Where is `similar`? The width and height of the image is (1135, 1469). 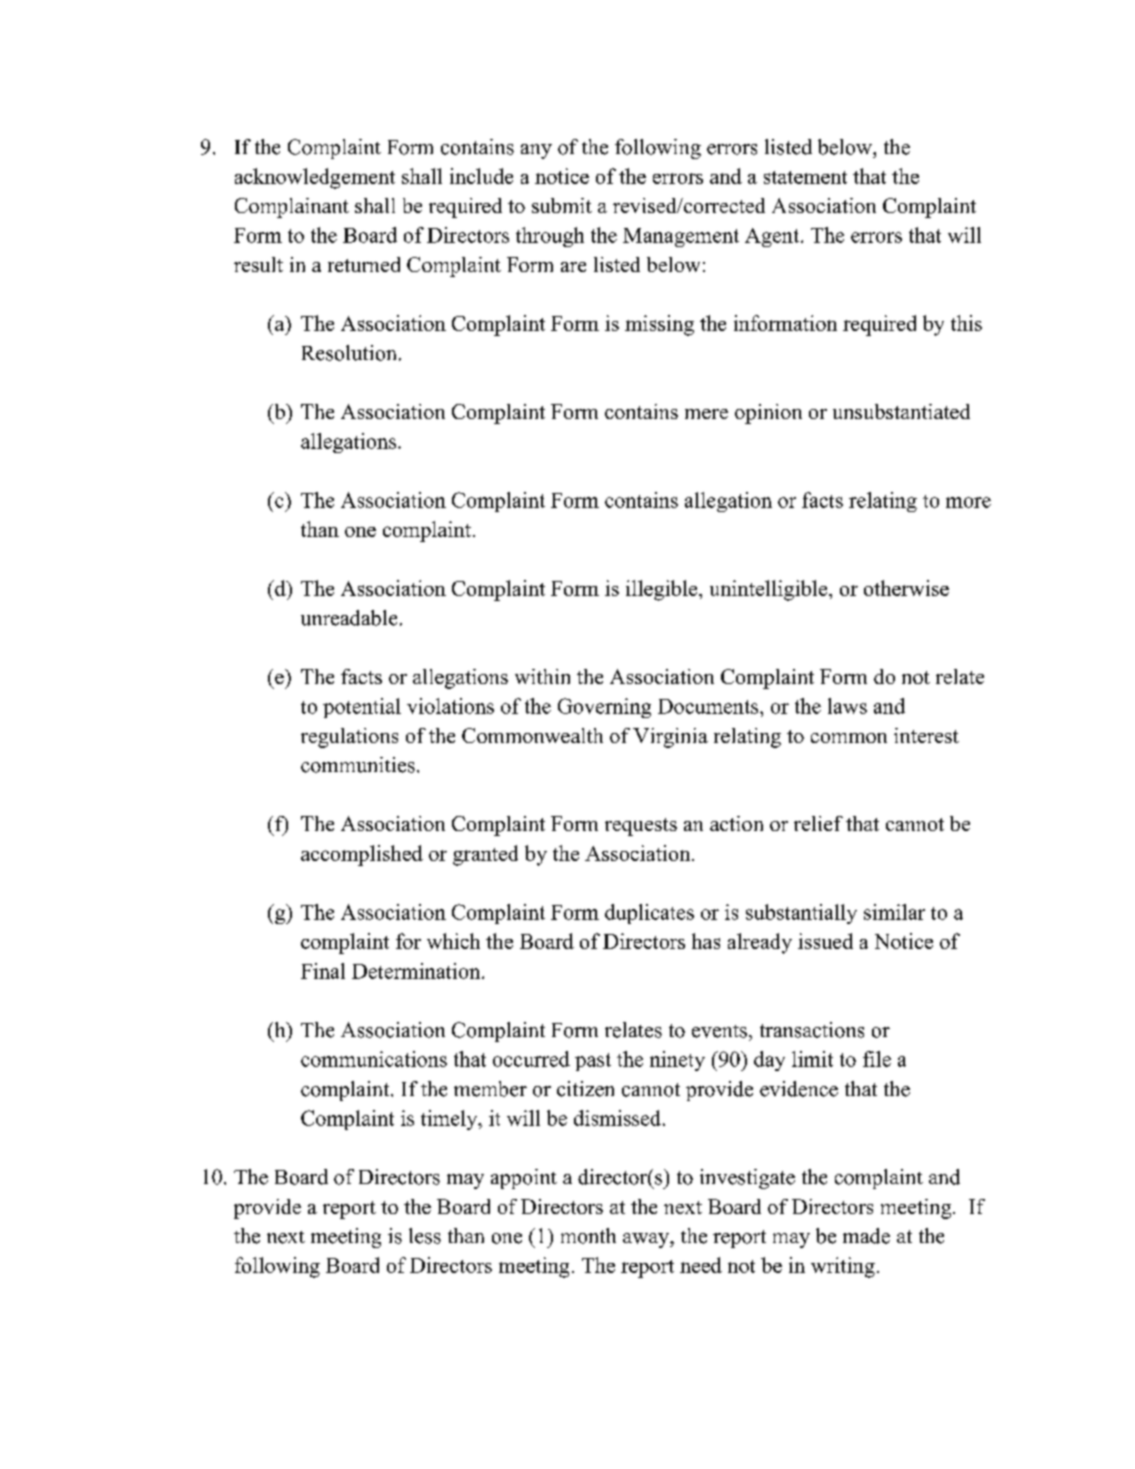
similar is located at coordinates (894, 912).
